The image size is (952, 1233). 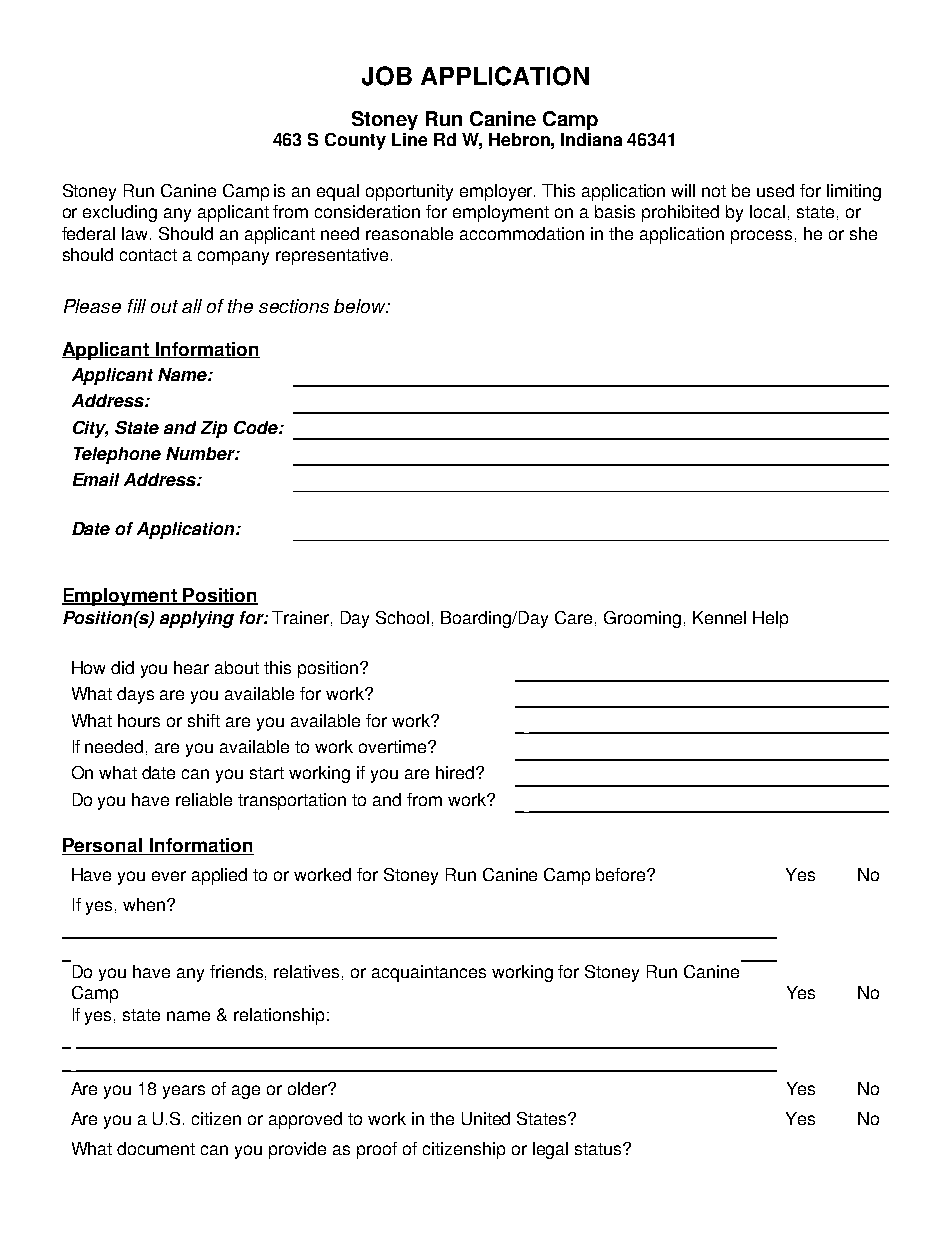 I want to click on before, so click(x=622, y=874).
